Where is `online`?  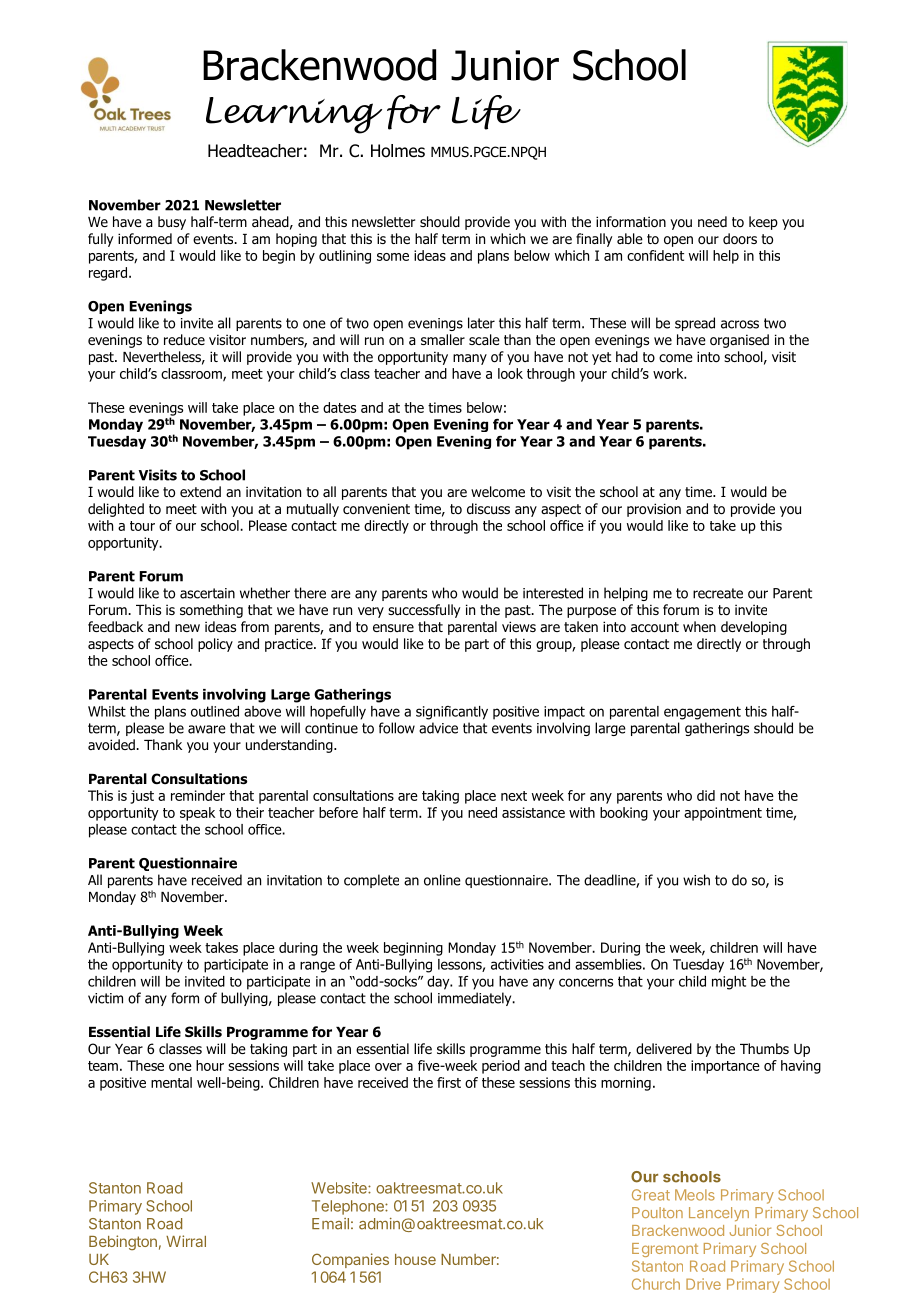 online is located at coordinates (442, 880).
